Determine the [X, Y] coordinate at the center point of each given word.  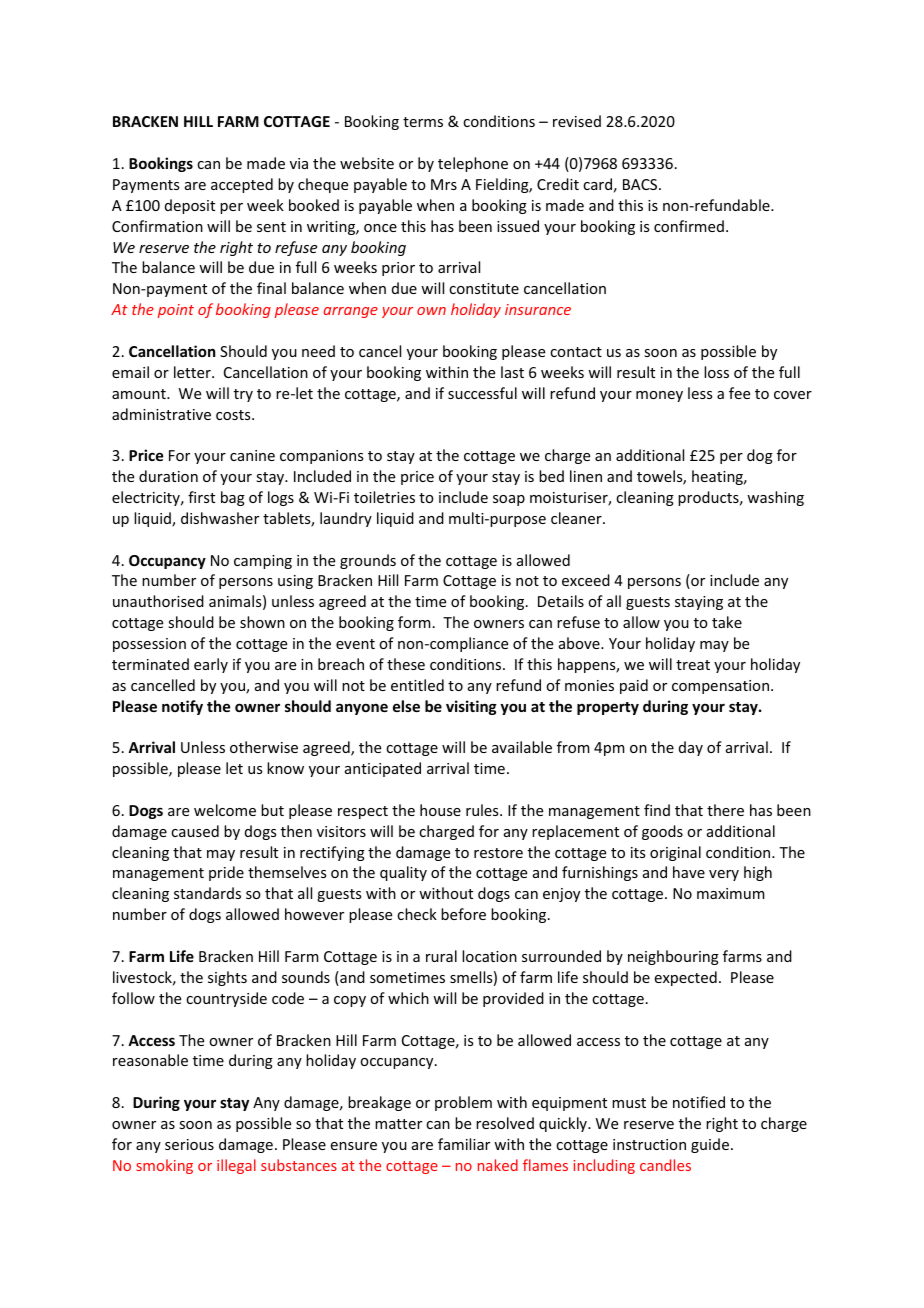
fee [739, 393]
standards [207, 893]
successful [482, 393]
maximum [731, 893]
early [211, 665]
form [414, 622]
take [727, 622]
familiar [464, 1144]
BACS [641, 184]
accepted [242, 185]
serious [189, 1144]
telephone [473, 164]
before [463, 914]
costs [234, 415]
